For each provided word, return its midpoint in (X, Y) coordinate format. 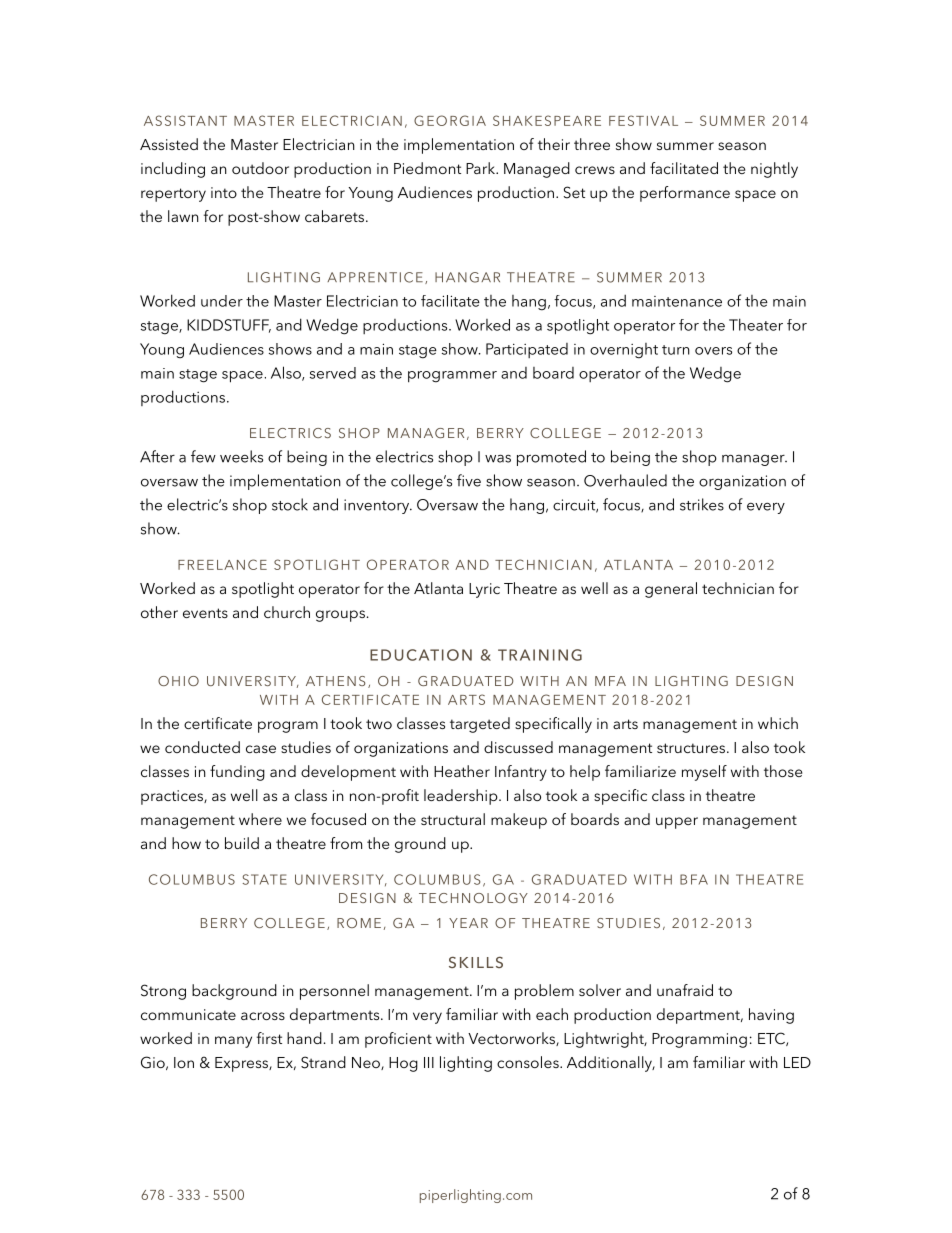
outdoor (260, 168)
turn (676, 350)
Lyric (484, 590)
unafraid (685, 990)
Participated (527, 350)
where (260, 819)
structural (453, 819)
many (233, 1042)
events (205, 613)
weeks (241, 456)
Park (482, 168)
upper (677, 823)
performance (685, 194)
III (429, 1062)
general (671, 590)
